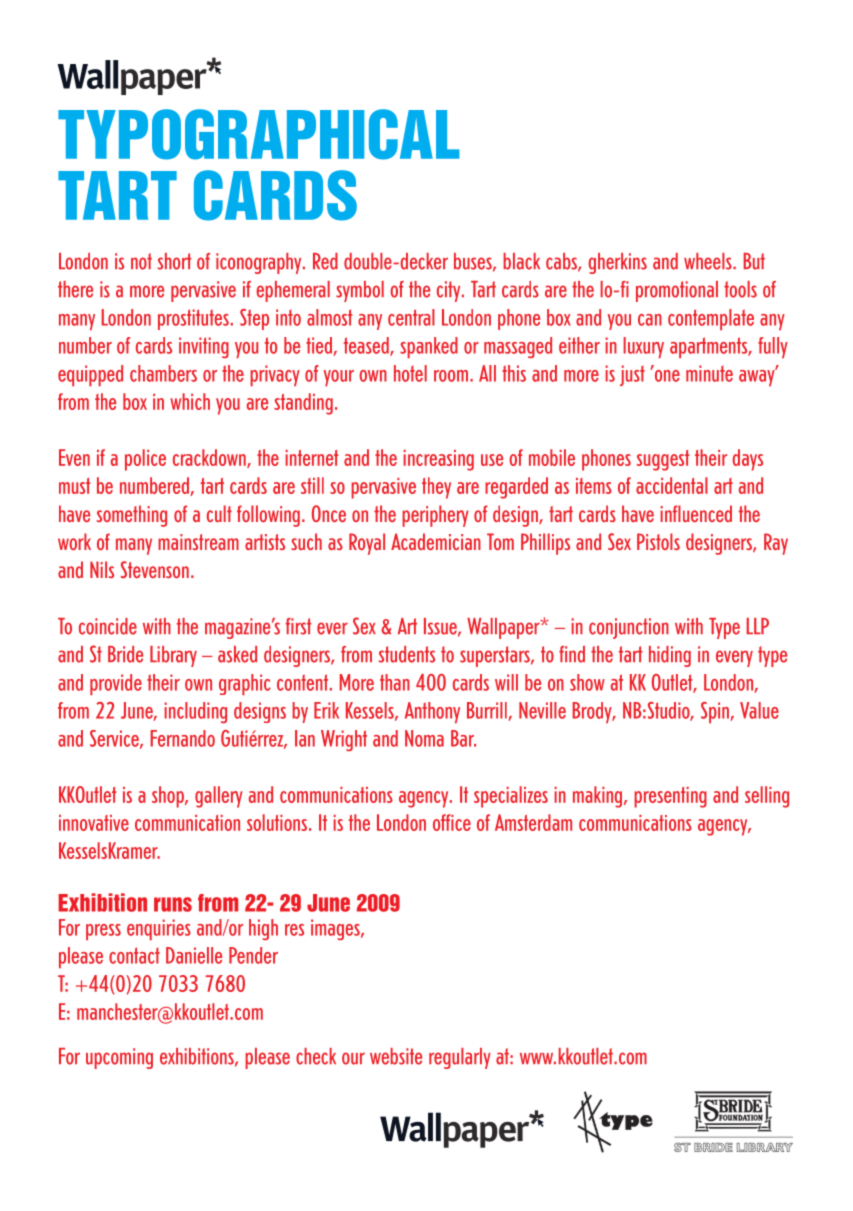  What do you see at coordinates (407, 654) in the screenshot?
I see `students` at bounding box center [407, 654].
